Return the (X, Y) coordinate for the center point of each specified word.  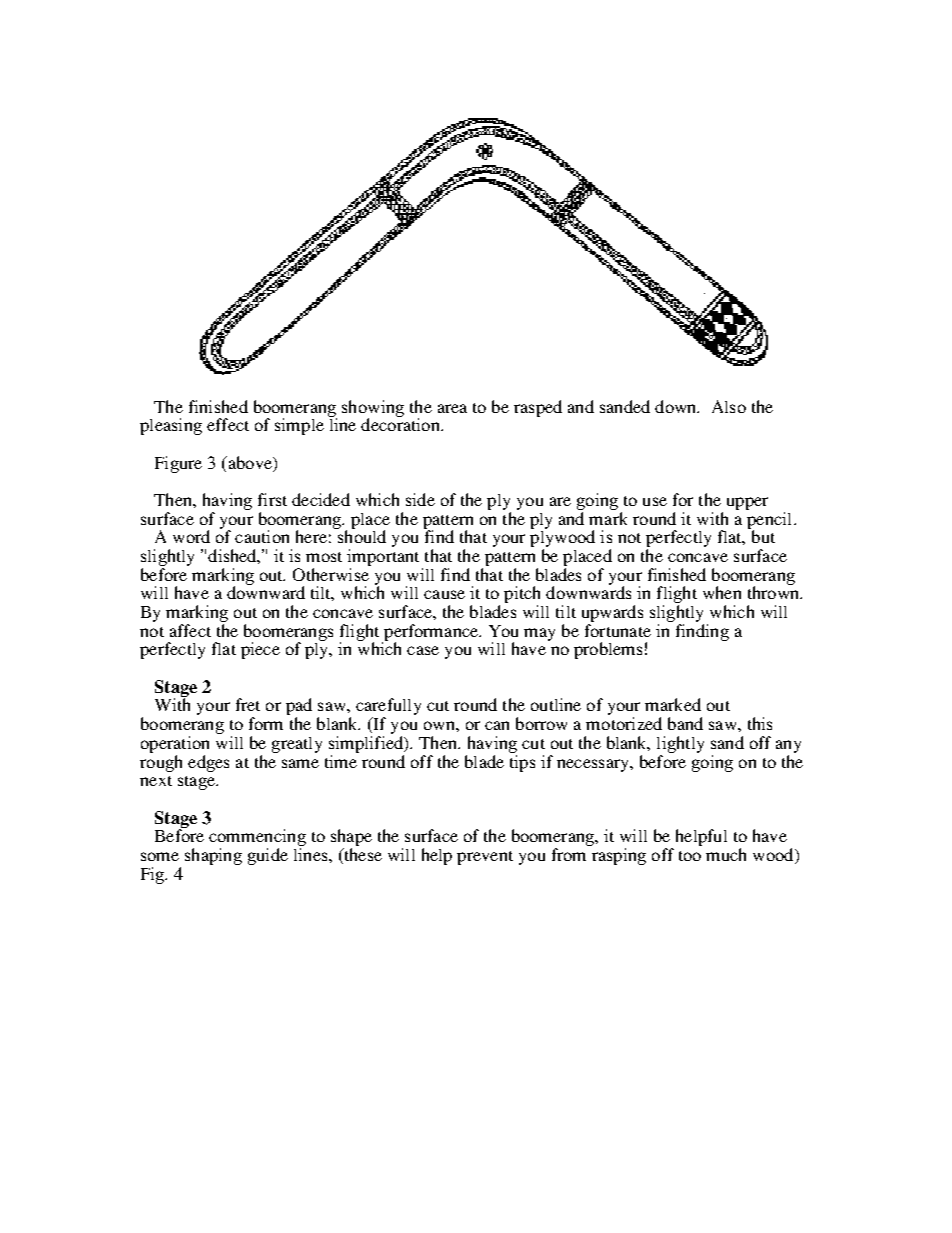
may (539, 634)
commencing (257, 839)
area (452, 408)
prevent (485, 858)
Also (729, 406)
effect (228, 424)
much (726, 854)
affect (190, 630)
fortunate (618, 630)
